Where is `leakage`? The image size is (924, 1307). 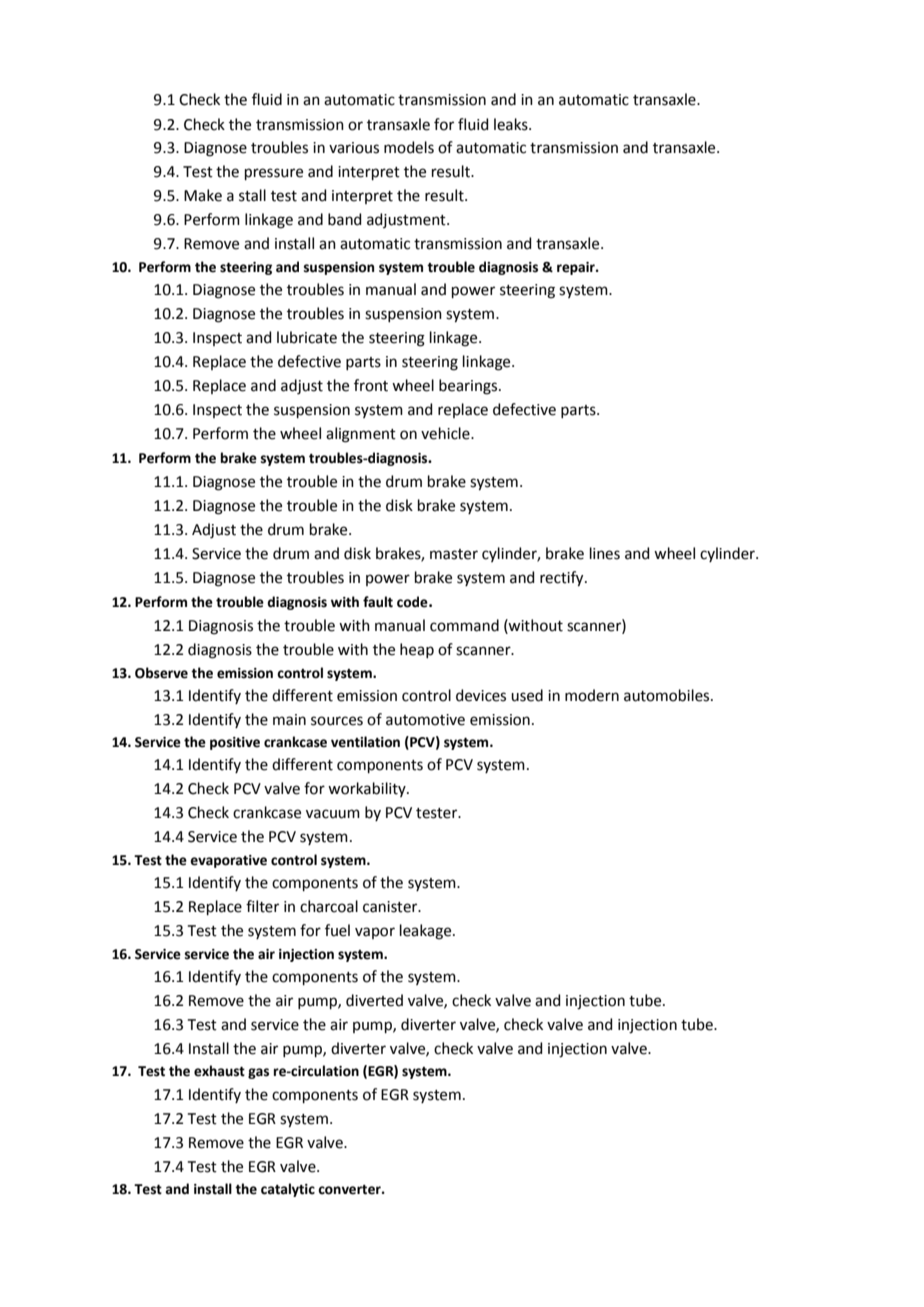 leakage is located at coordinates (427, 932).
